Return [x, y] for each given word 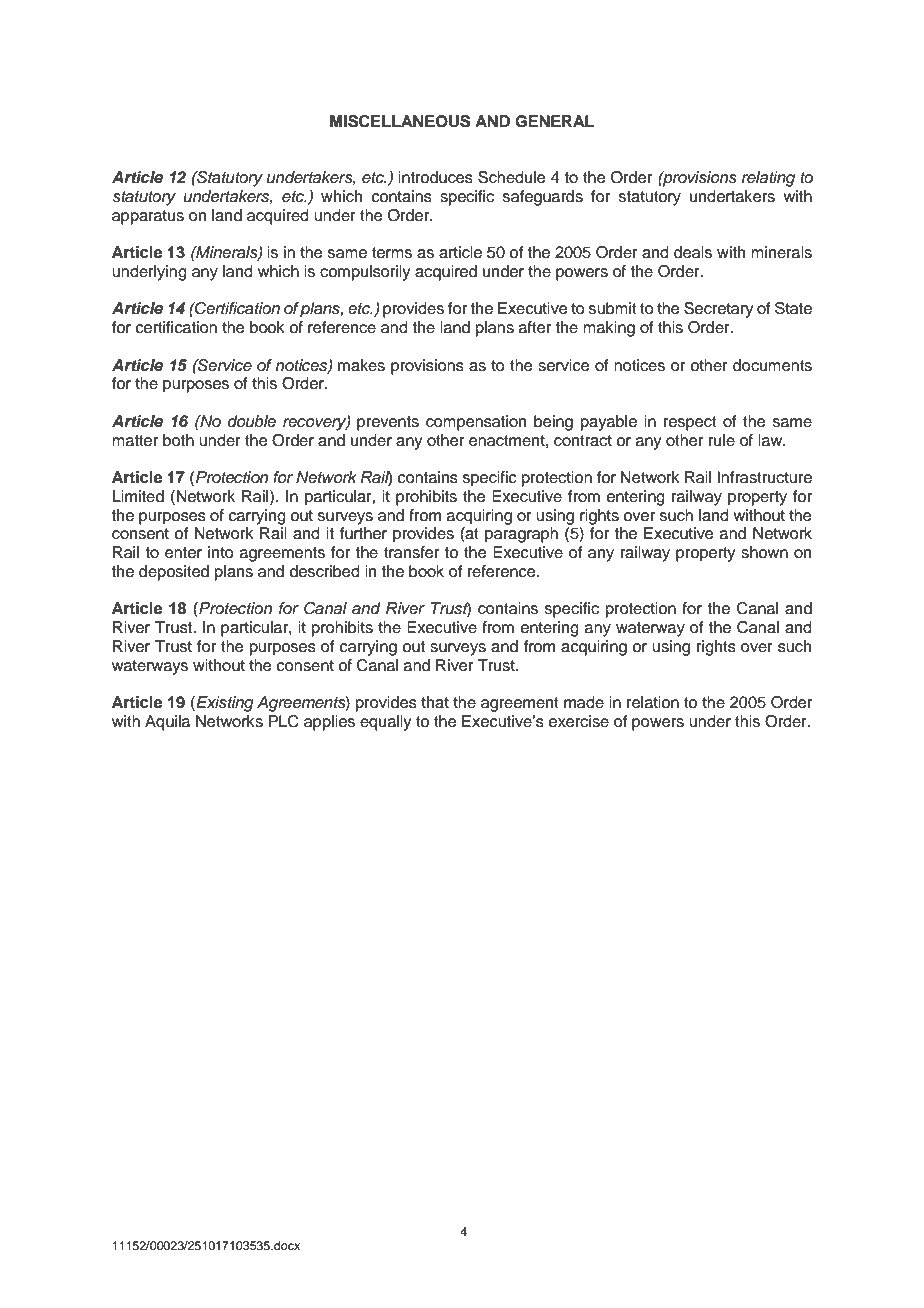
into [221, 552]
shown [764, 552]
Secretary [718, 310]
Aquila [167, 723]
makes [361, 365]
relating [768, 179]
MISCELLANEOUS [400, 121]
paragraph [521, 535]
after [535, 327]
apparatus [148, 217]
